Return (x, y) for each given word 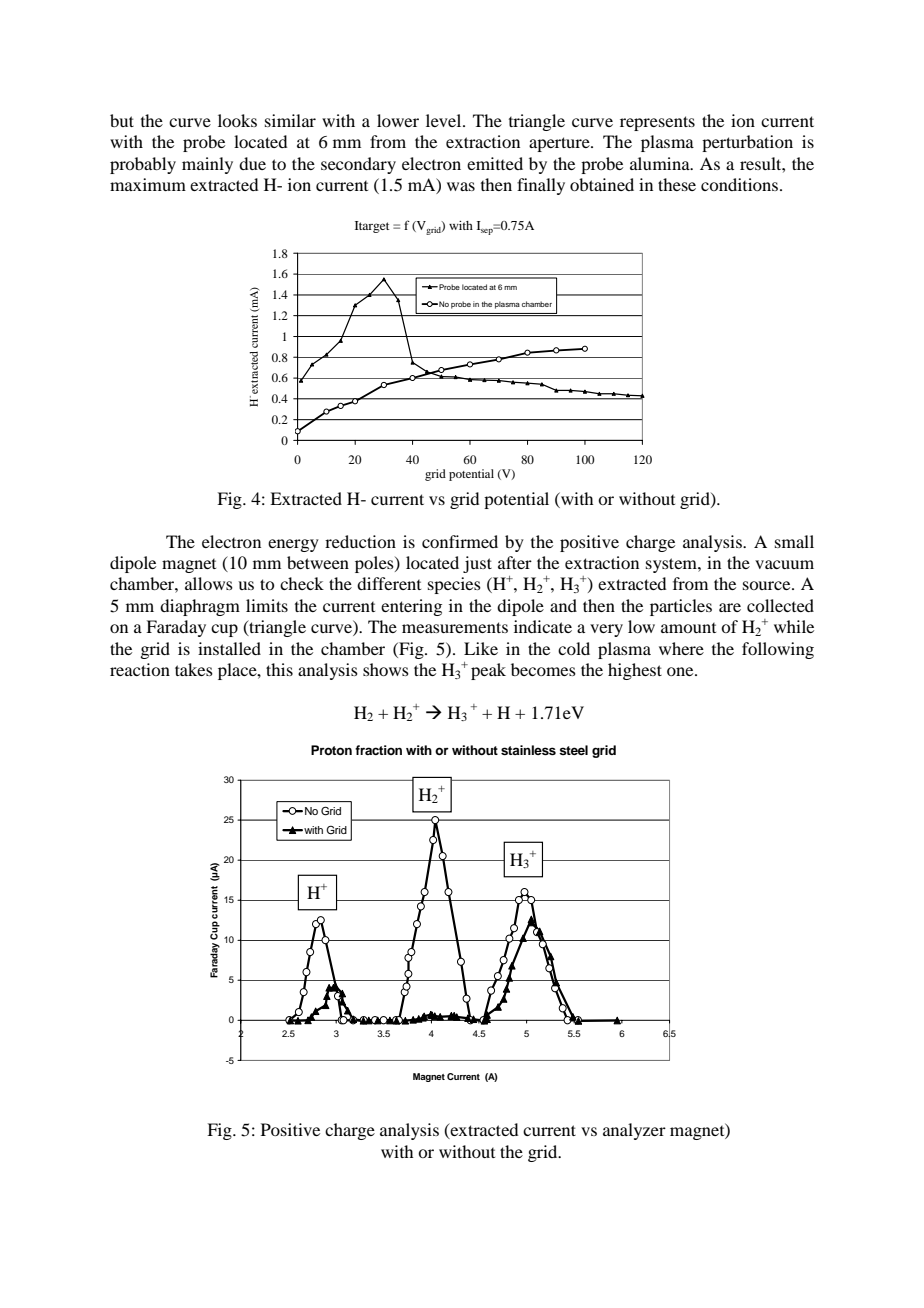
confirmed (460, 541)
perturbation (747, 143)
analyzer (634, 1131)
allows (209, 583)
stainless (528, 750)
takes (194, 669)
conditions (741, 184)
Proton (331, 750)
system (672, 565)
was (461, 186)
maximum (148, 184)
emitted (495, 163)
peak (488, 671)
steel (573, 750)
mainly (207, 165)
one (681, 671)
